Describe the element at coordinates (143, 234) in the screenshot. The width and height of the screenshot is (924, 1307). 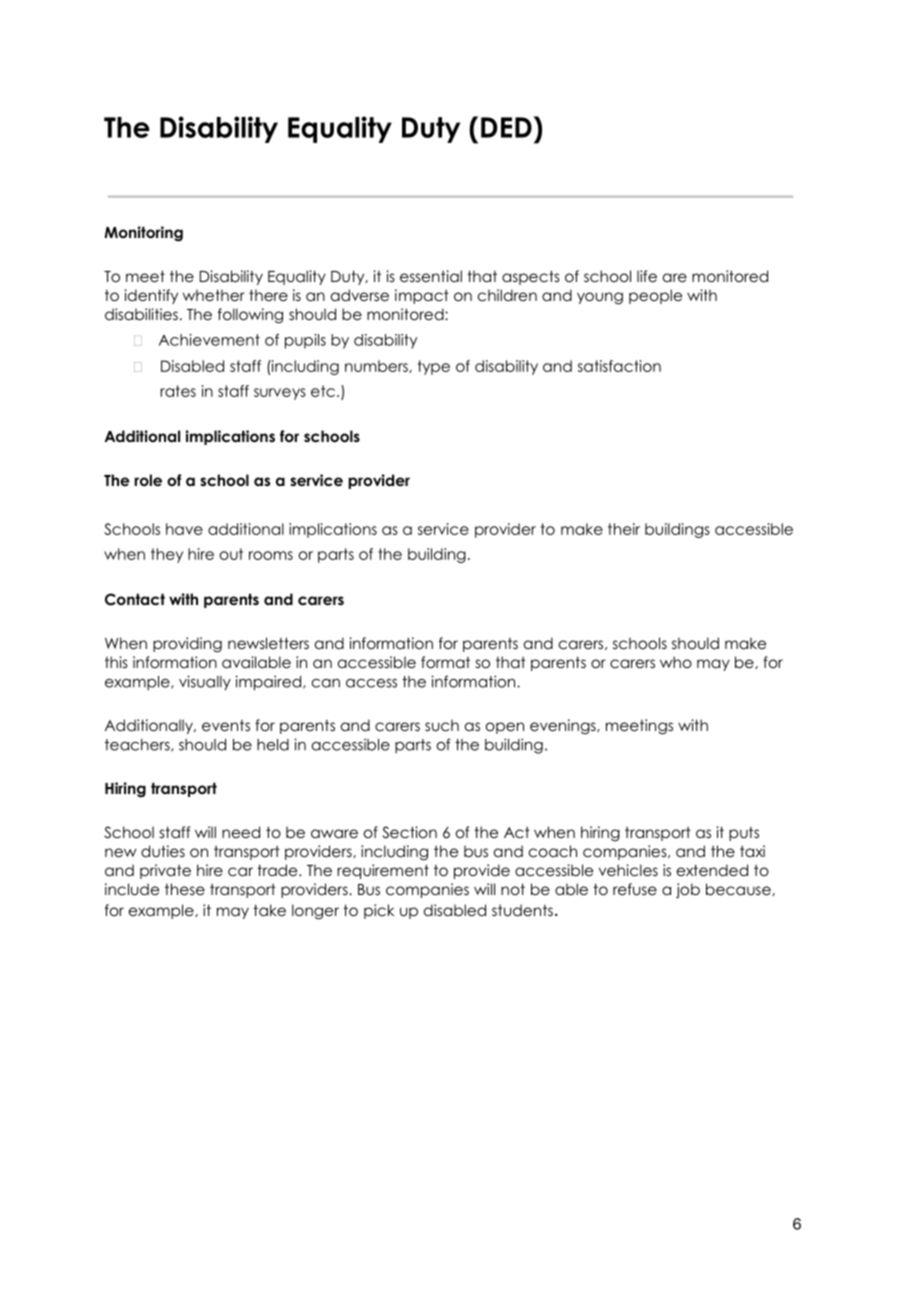
I see `Monitoring` at that location.
